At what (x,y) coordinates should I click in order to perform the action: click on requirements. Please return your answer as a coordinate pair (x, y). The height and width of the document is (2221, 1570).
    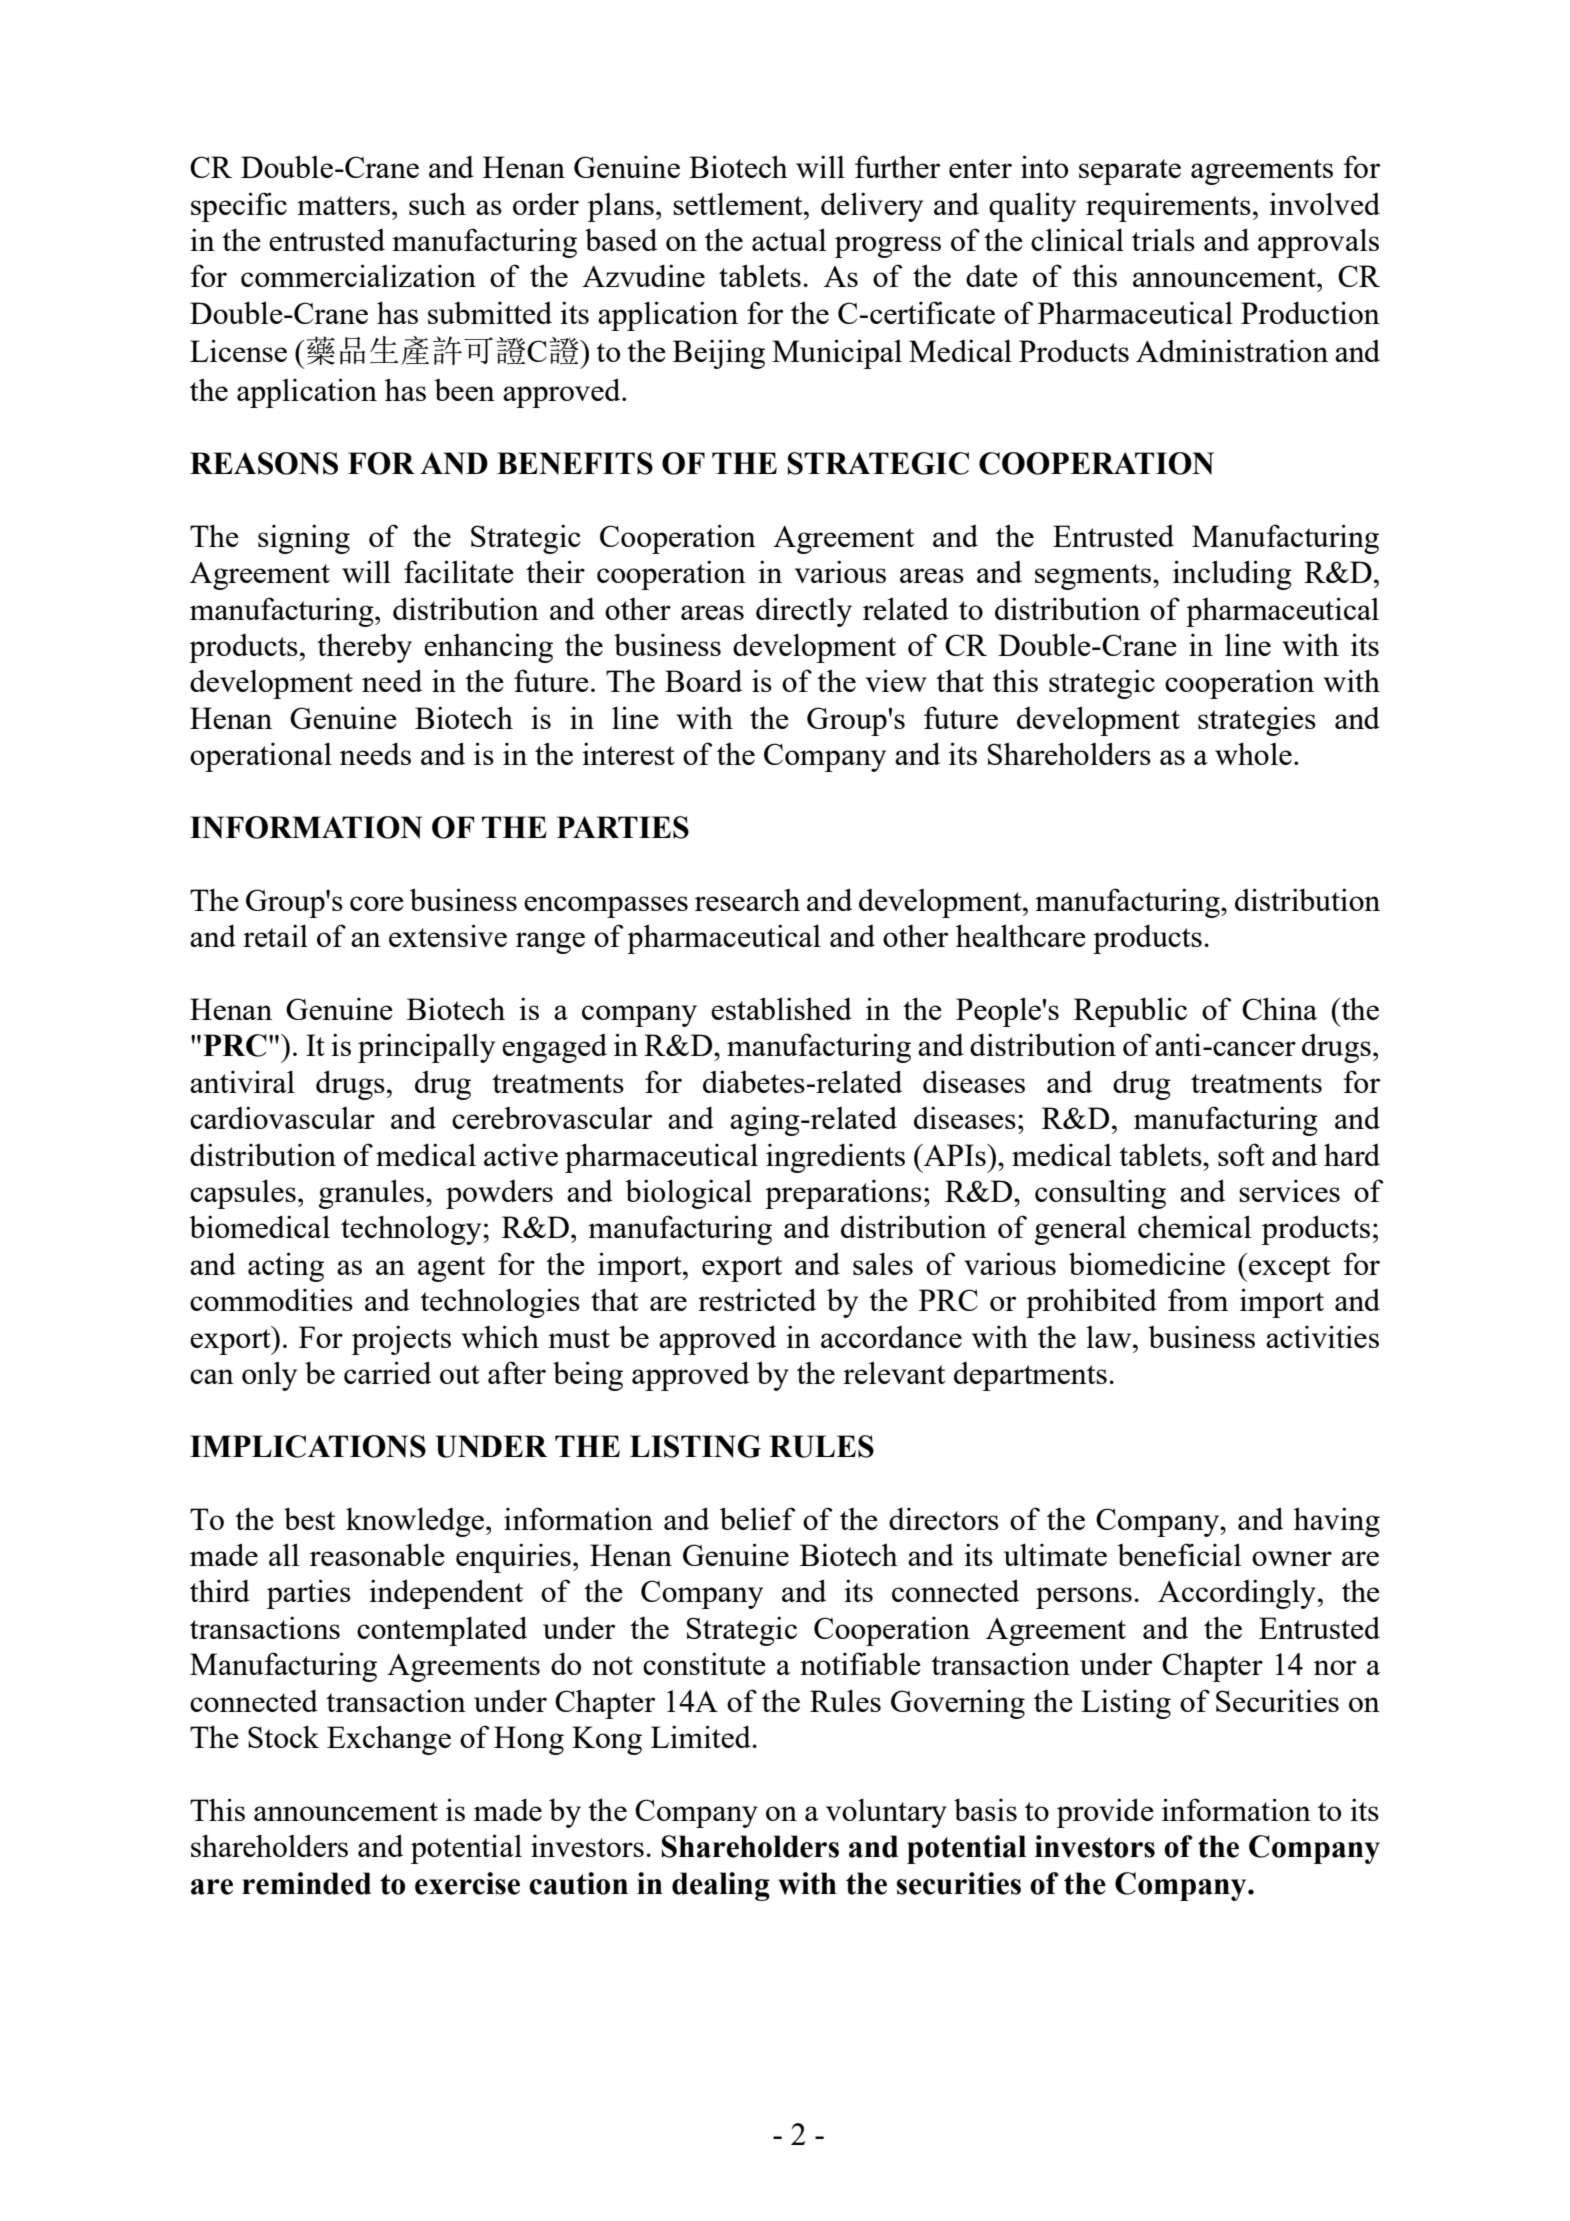
    Looking at the image, I should click on (1168, 207).
